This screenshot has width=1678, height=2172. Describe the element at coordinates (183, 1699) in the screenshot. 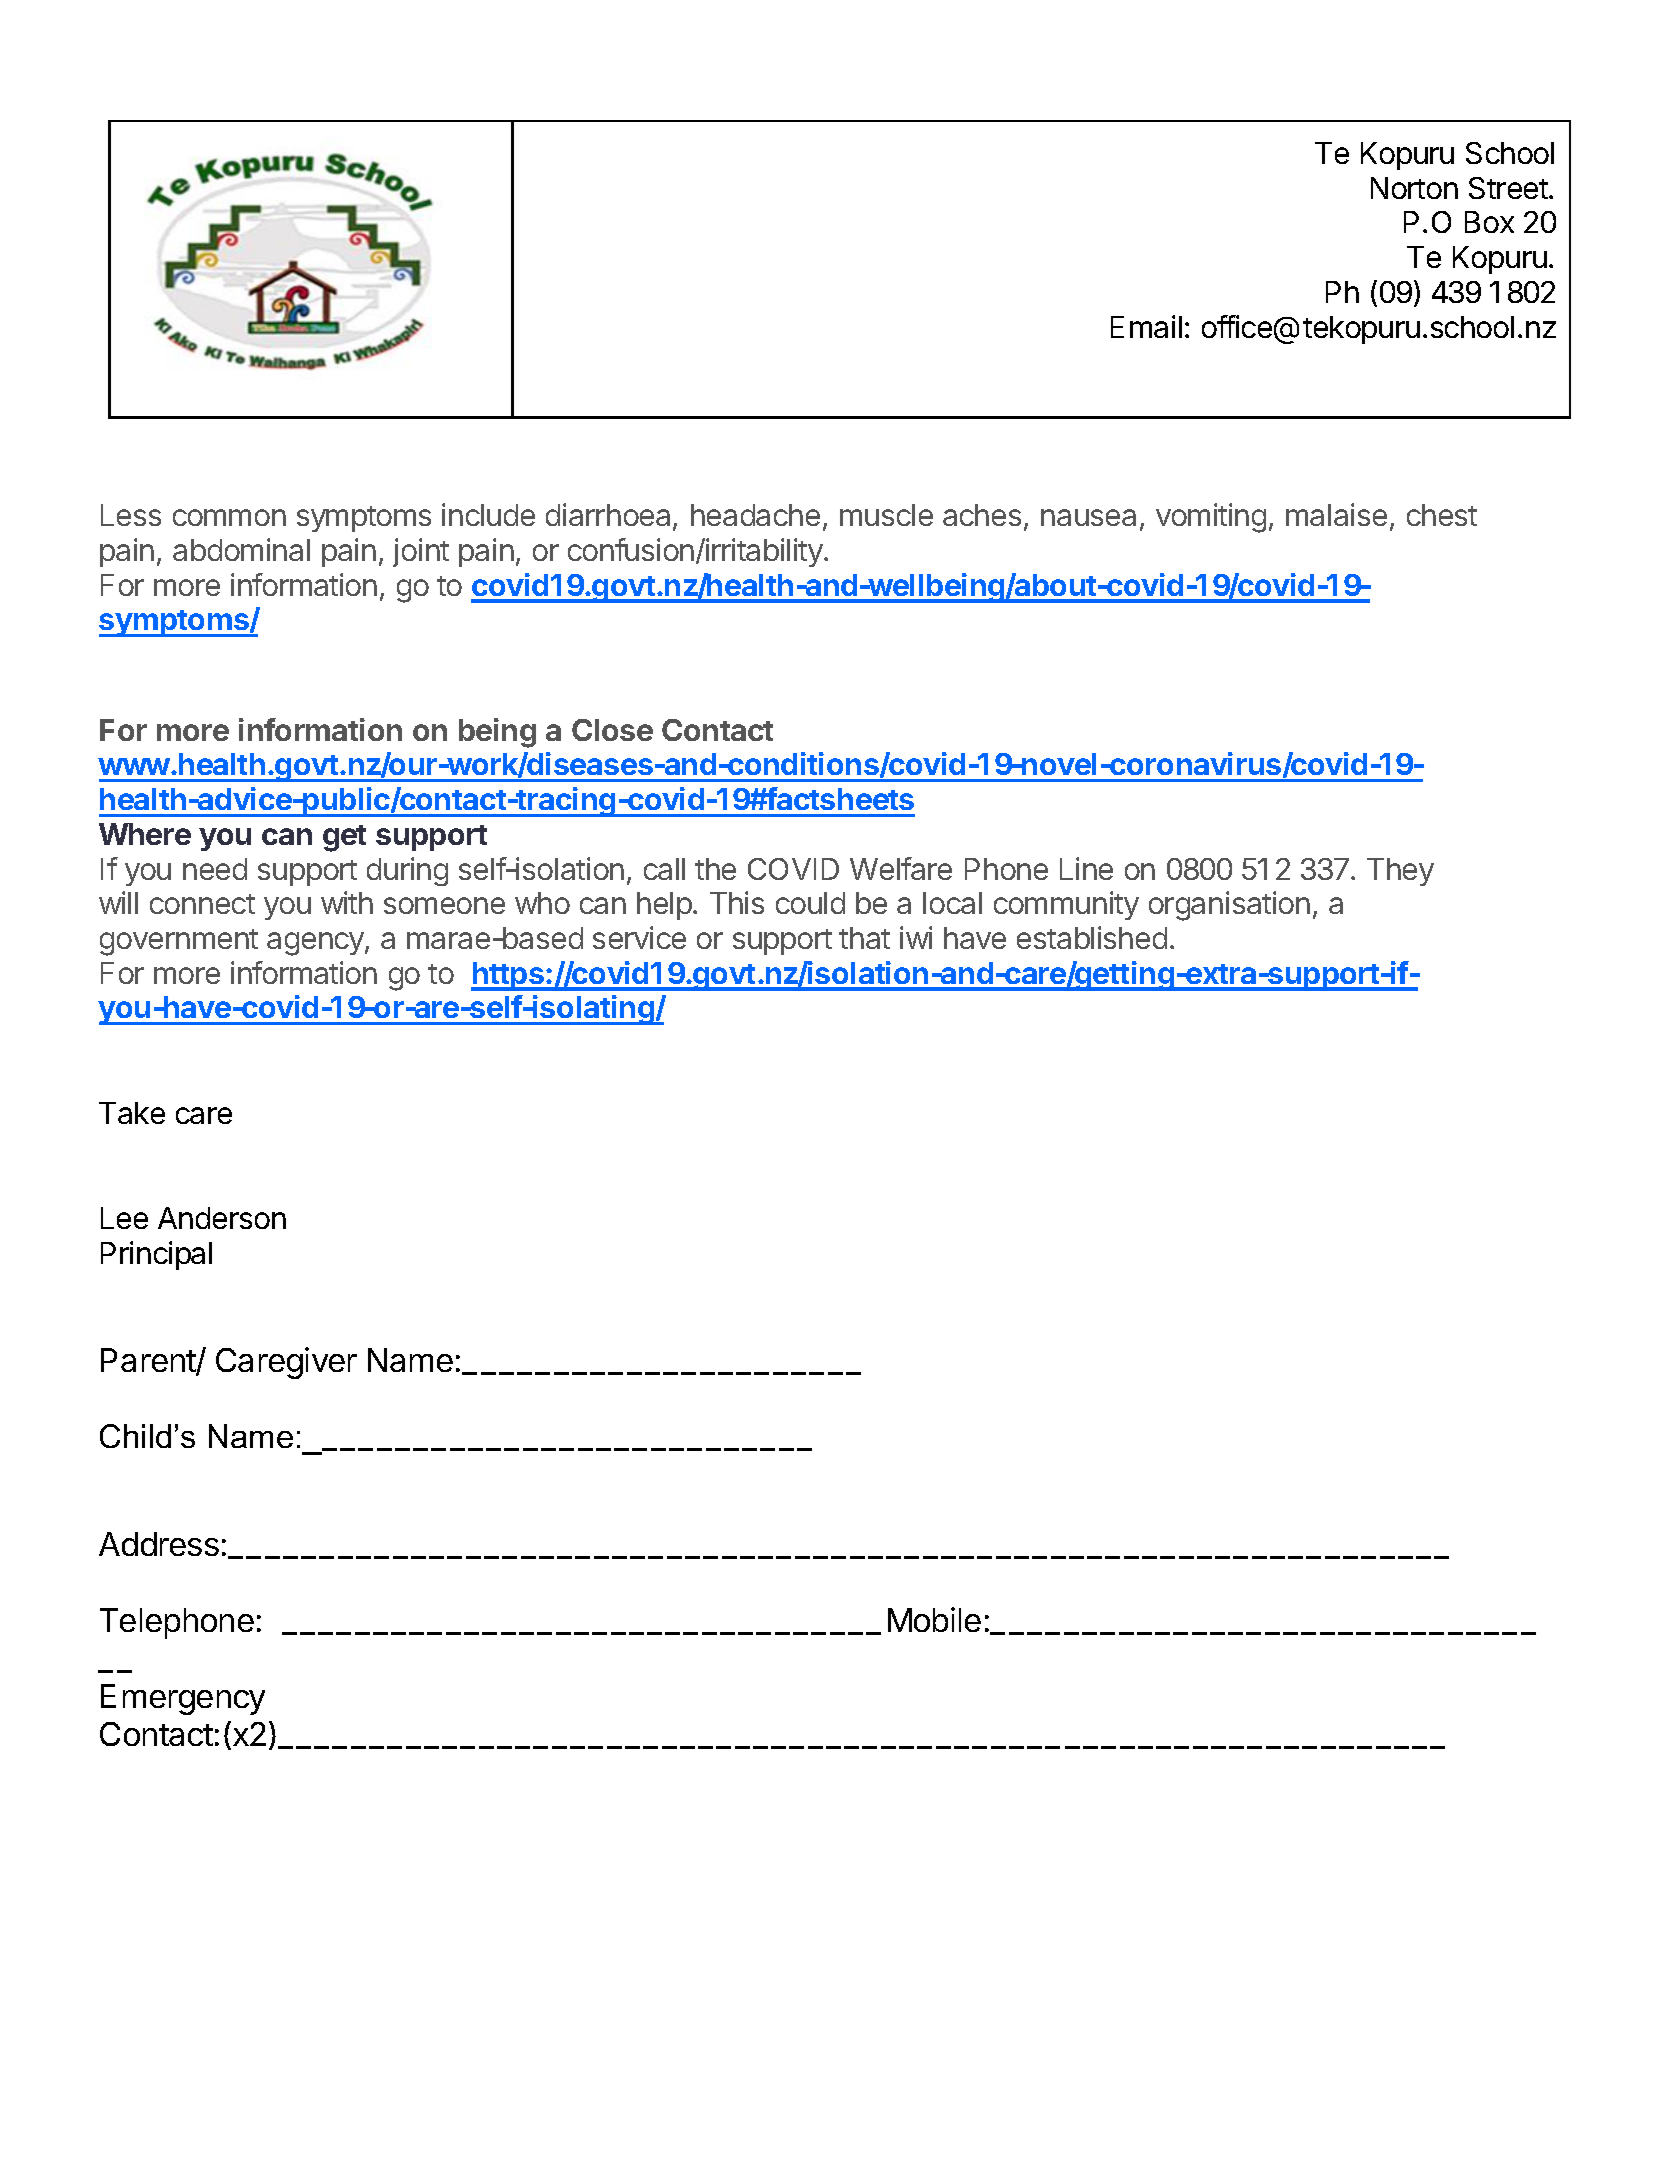

I see `Emergency` at that location.
